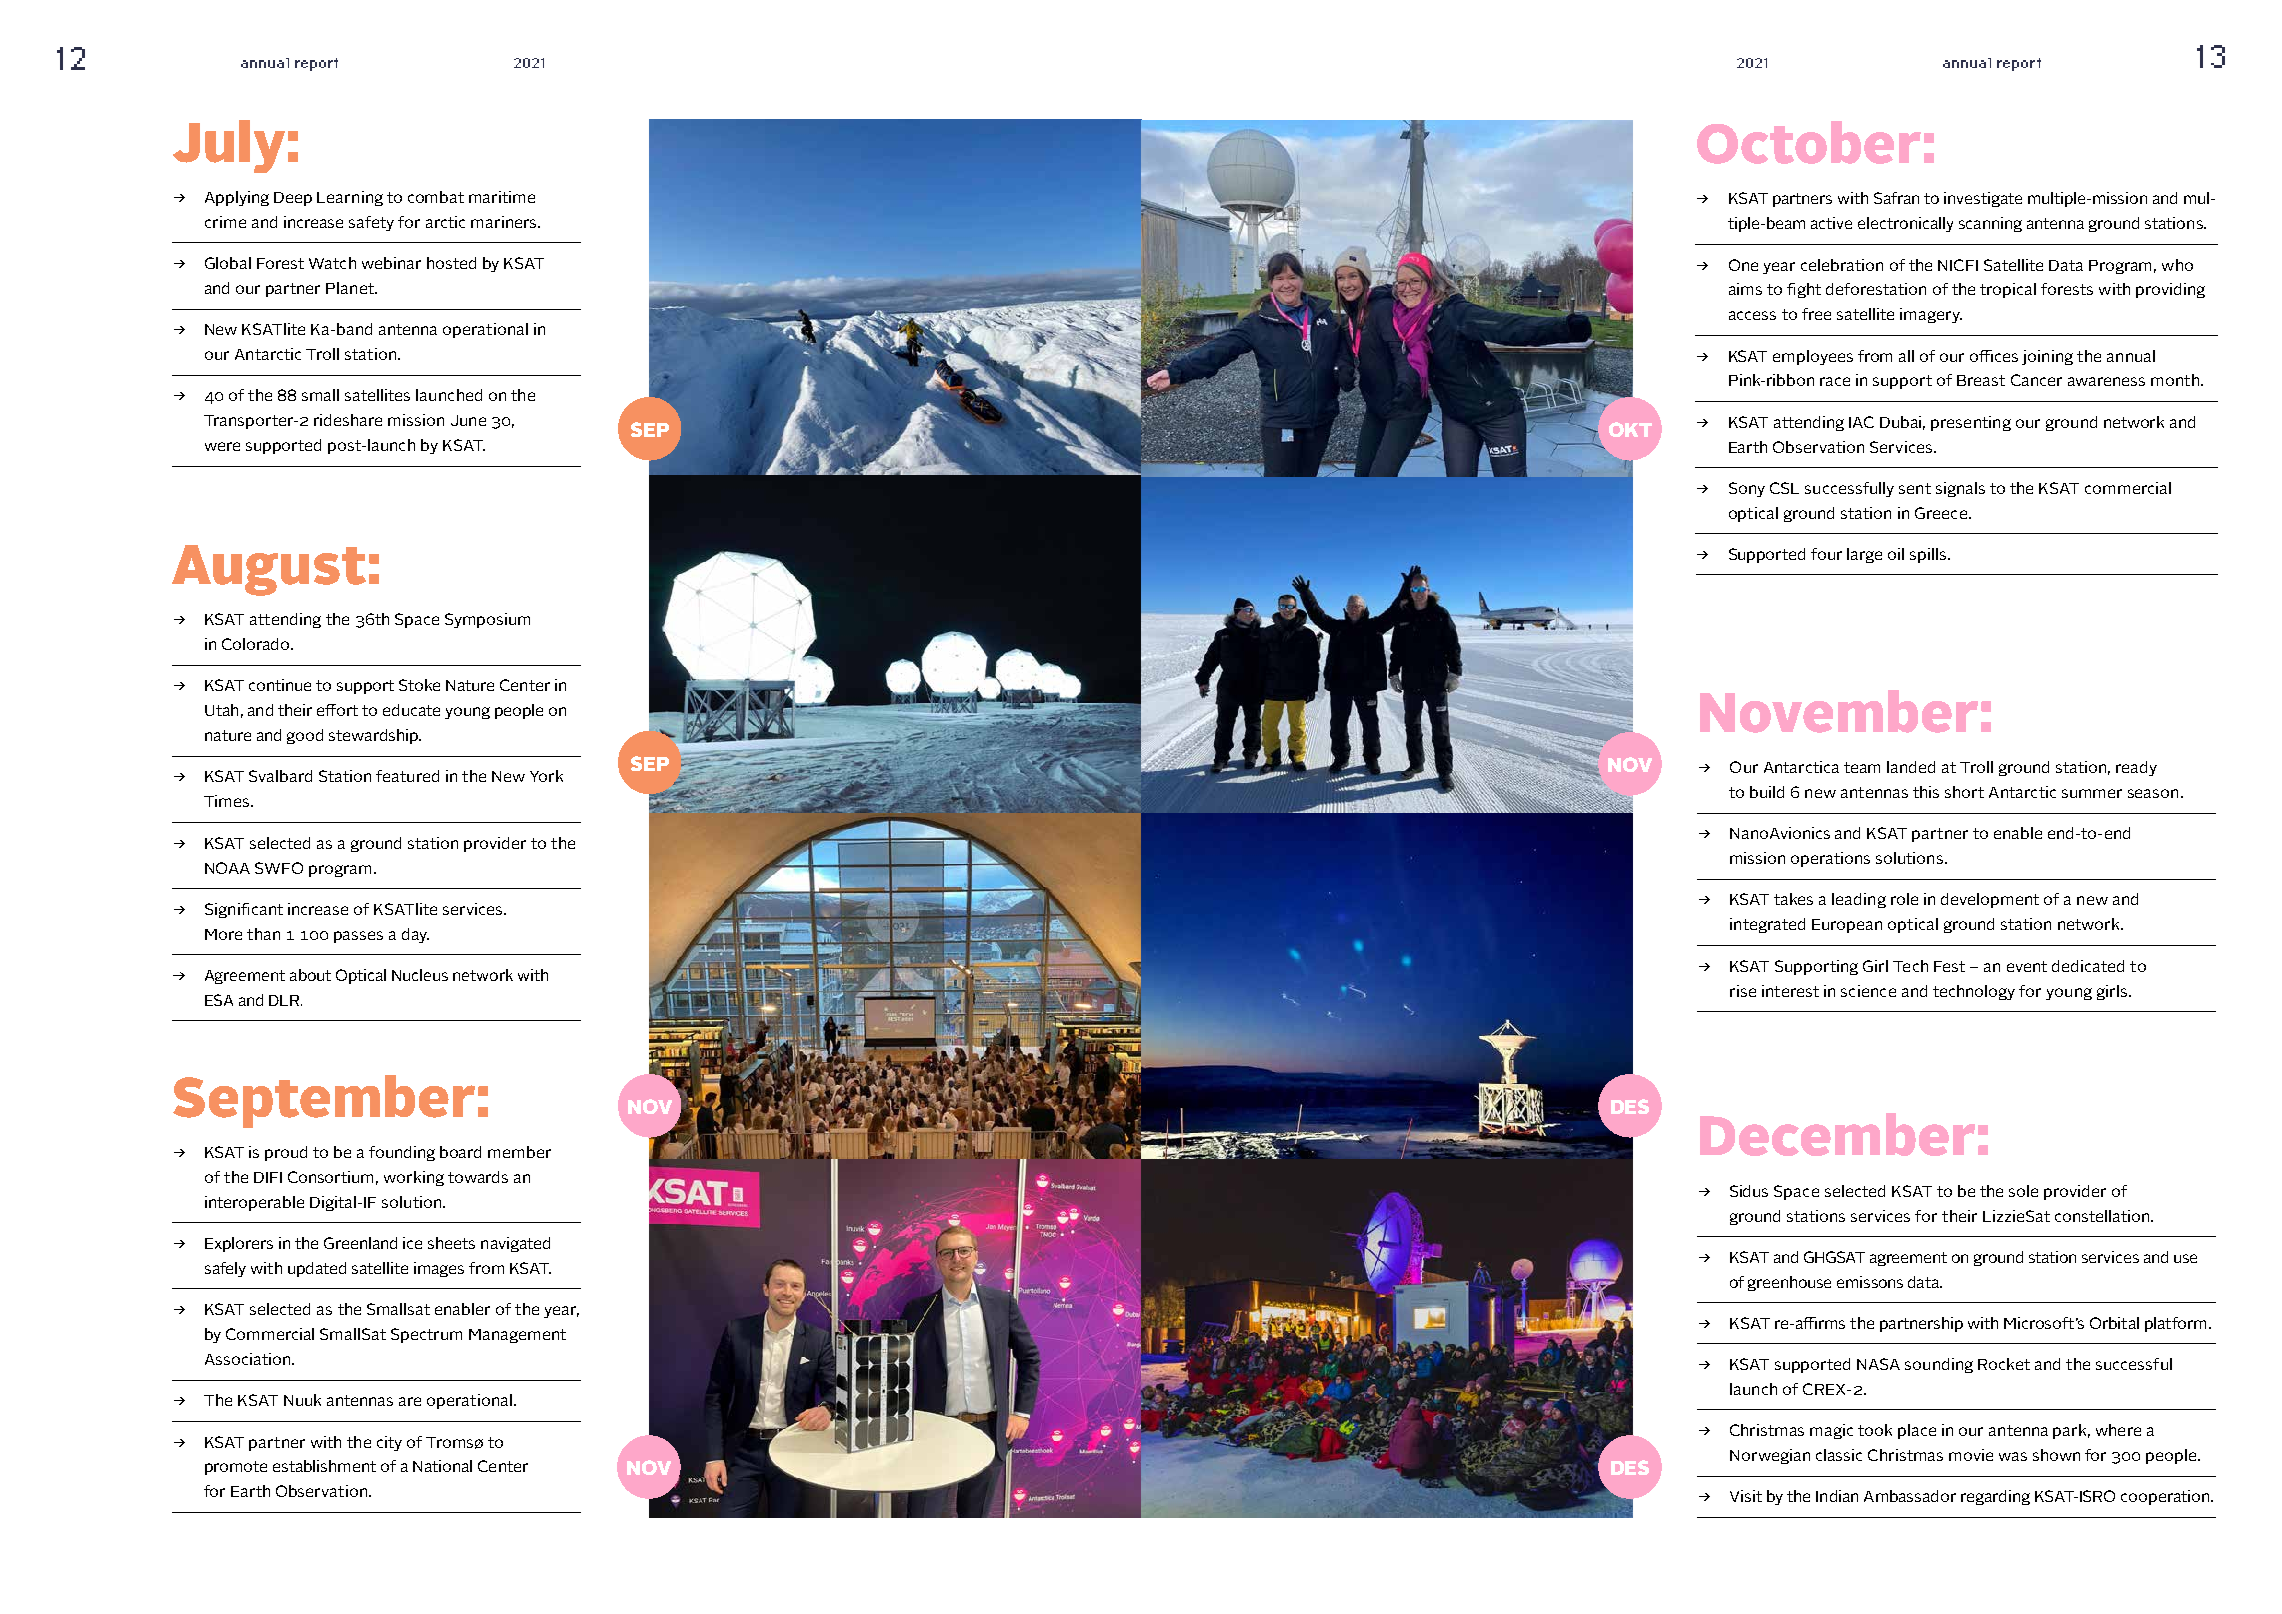 The height and width of the image is (1614, 2282). I want to click on One, so click(1743, 265).
